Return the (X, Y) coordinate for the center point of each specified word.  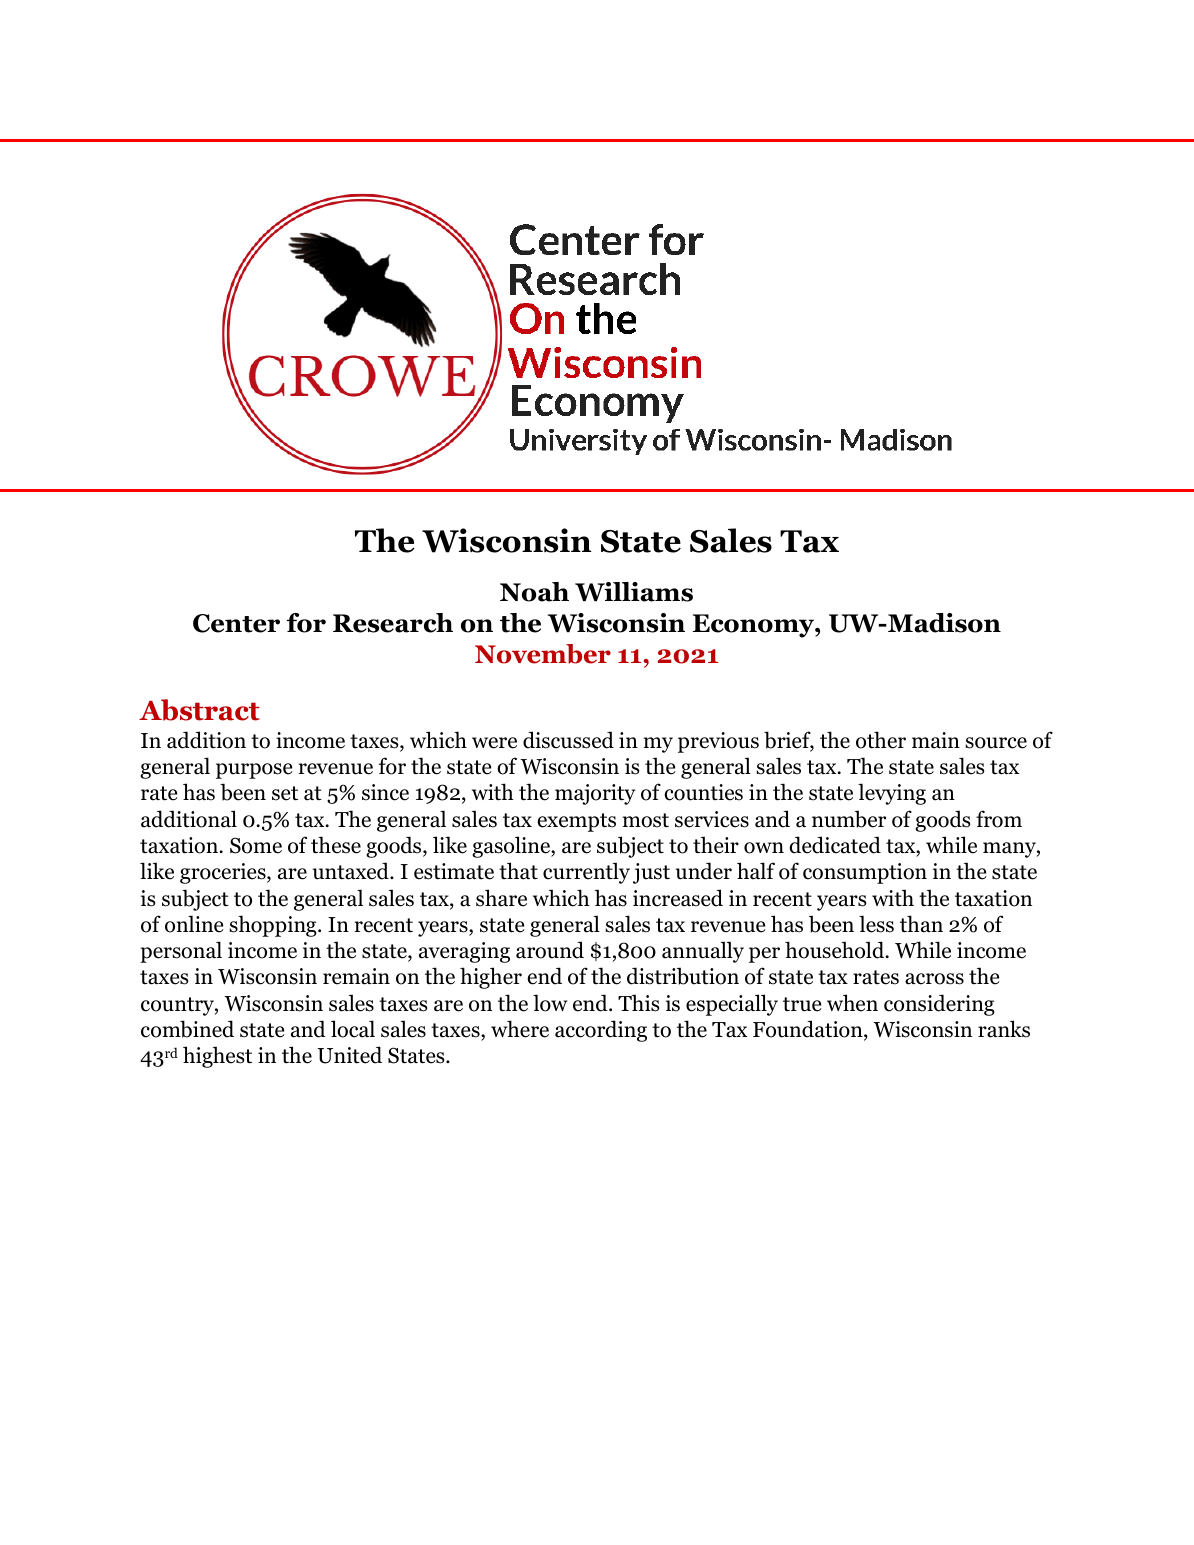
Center (236, 623)
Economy (754, 626)
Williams (634, 592)
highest (217, 1057)
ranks (1004, 1029)
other (881, 740)
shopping (274, 926)
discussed (568, 740)
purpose (254, 771)
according (601, 1031)
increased (678, 898)
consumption (865, 873)
